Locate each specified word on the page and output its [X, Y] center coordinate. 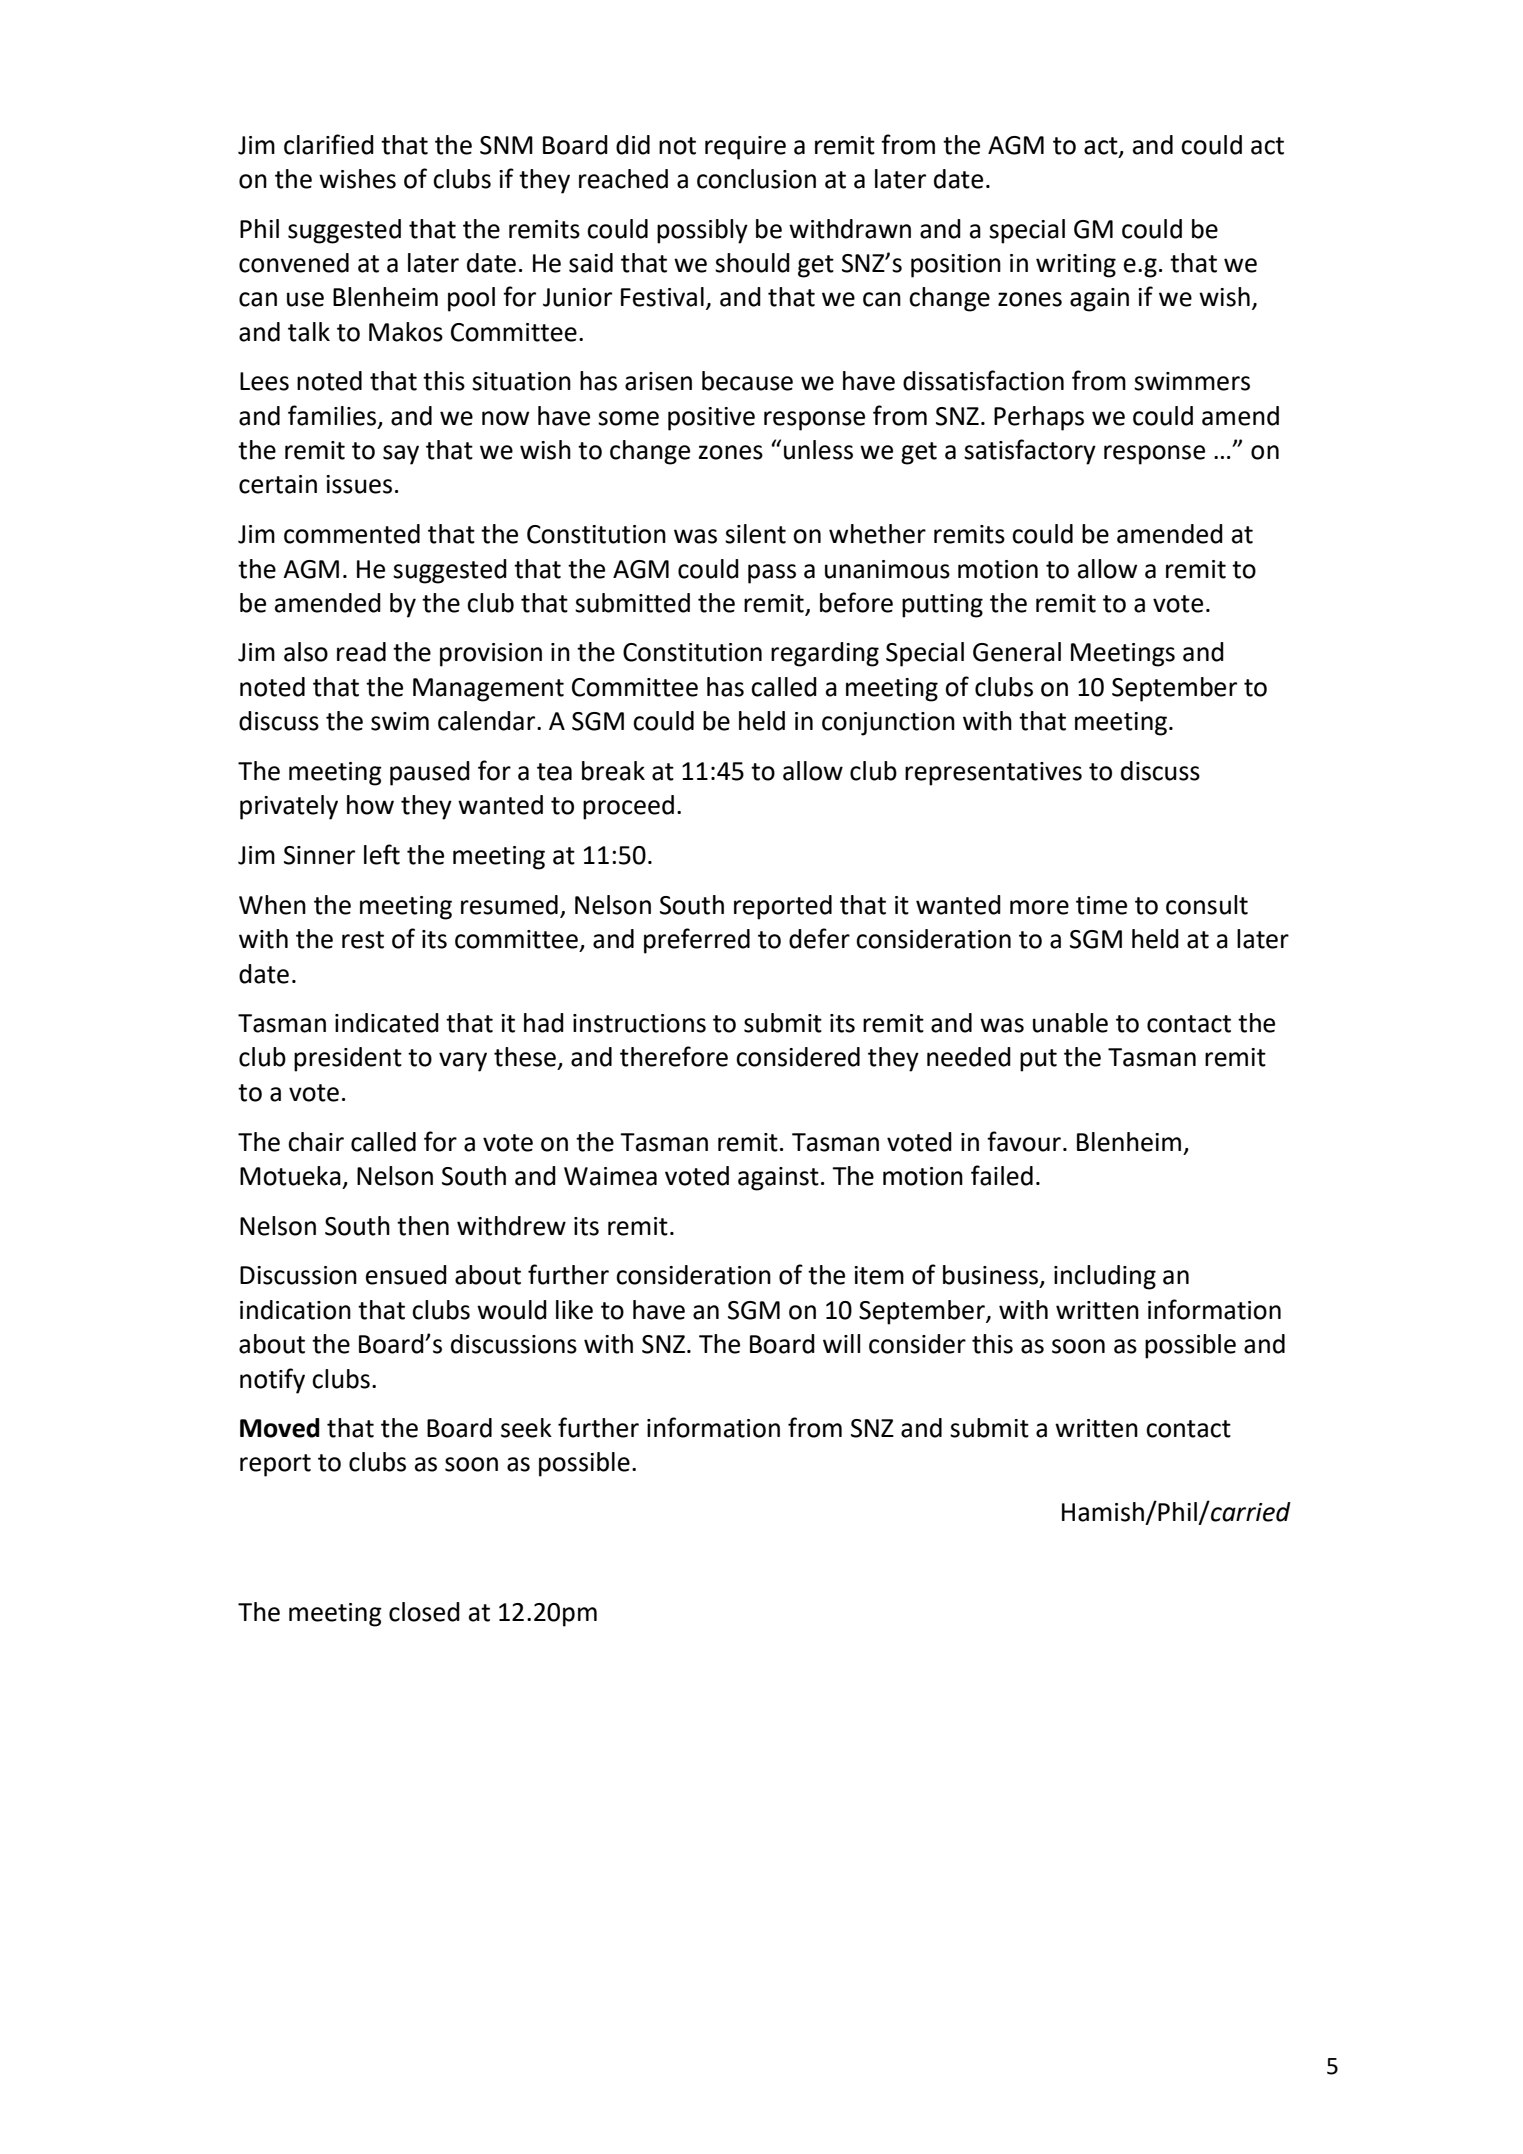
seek [526, 1428]
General [1017, 652]
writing [1076, 266]
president [348, 1059]
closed [424, 1612]
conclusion [756, 179]
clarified [329, 144]
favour [1024, 1141]
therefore [674, 1056]
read [361, 652]
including [1105, 1277]
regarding [825, 654]
